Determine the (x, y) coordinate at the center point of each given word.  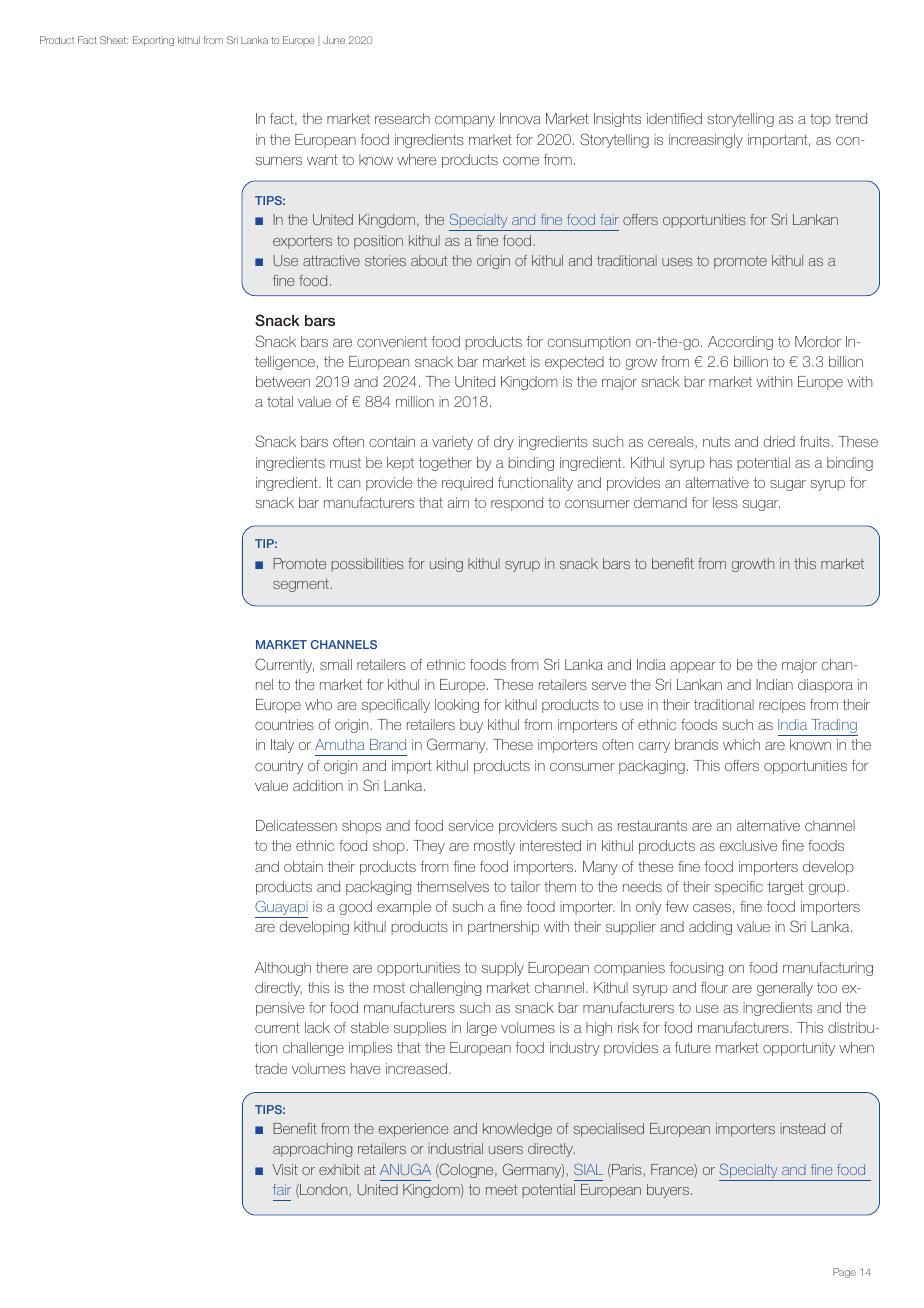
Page (844, 1273)
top (820, 120)
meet (501, 1189)
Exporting (153, 41)
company (465, 121)
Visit (285, 1169)
